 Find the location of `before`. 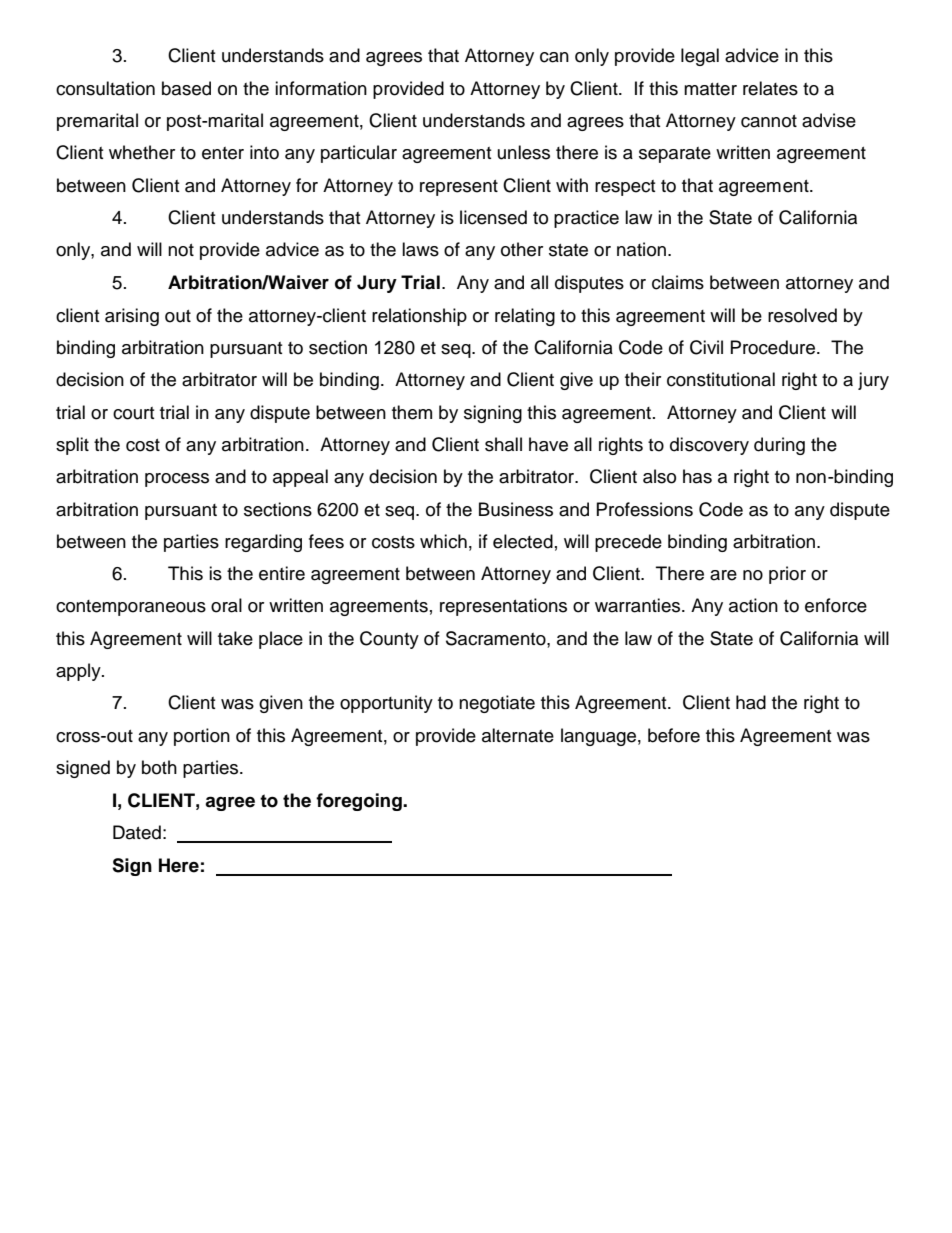

before is located at coordinates (674, 735).
